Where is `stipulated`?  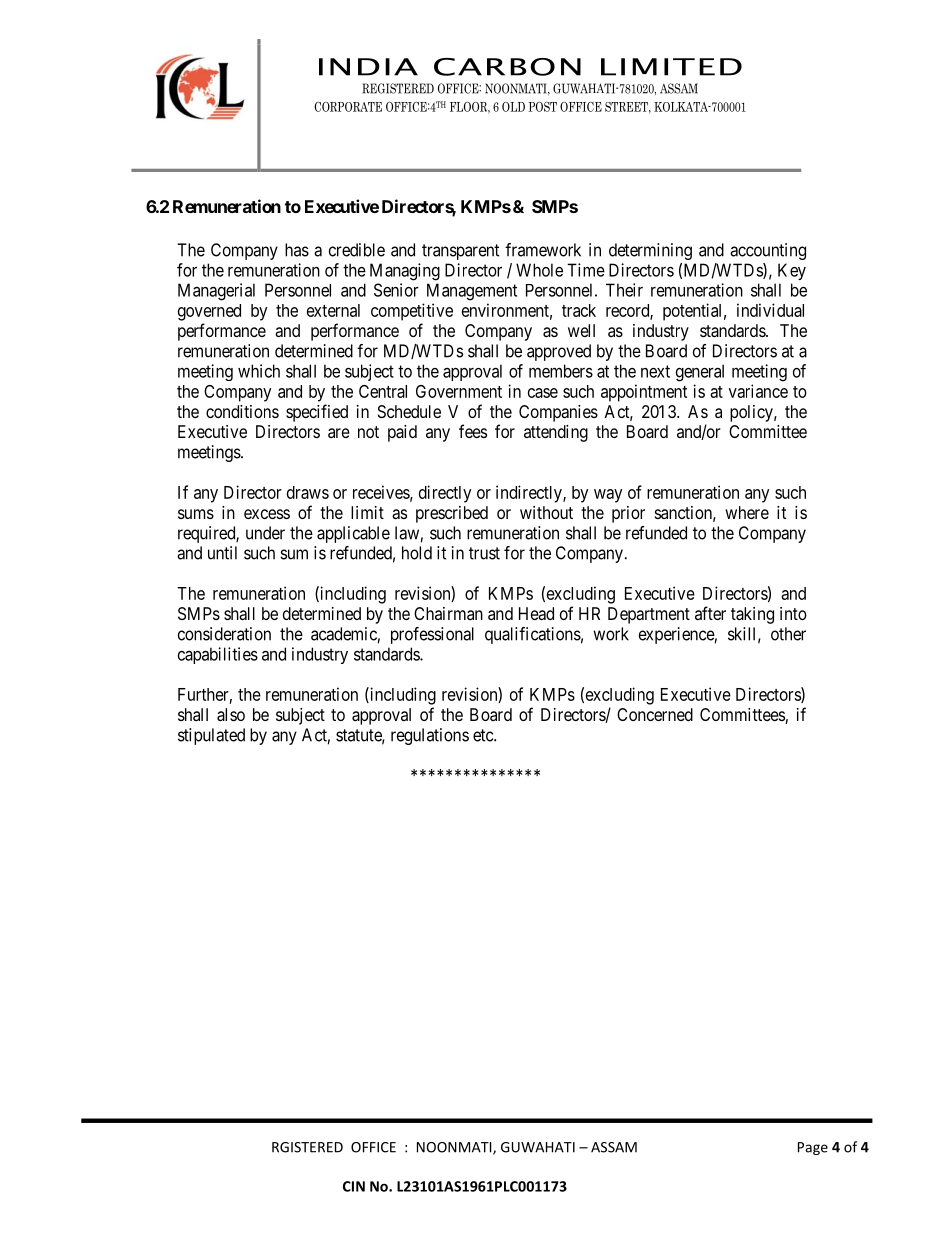
stipulated is located at coordinates (211, 736).
